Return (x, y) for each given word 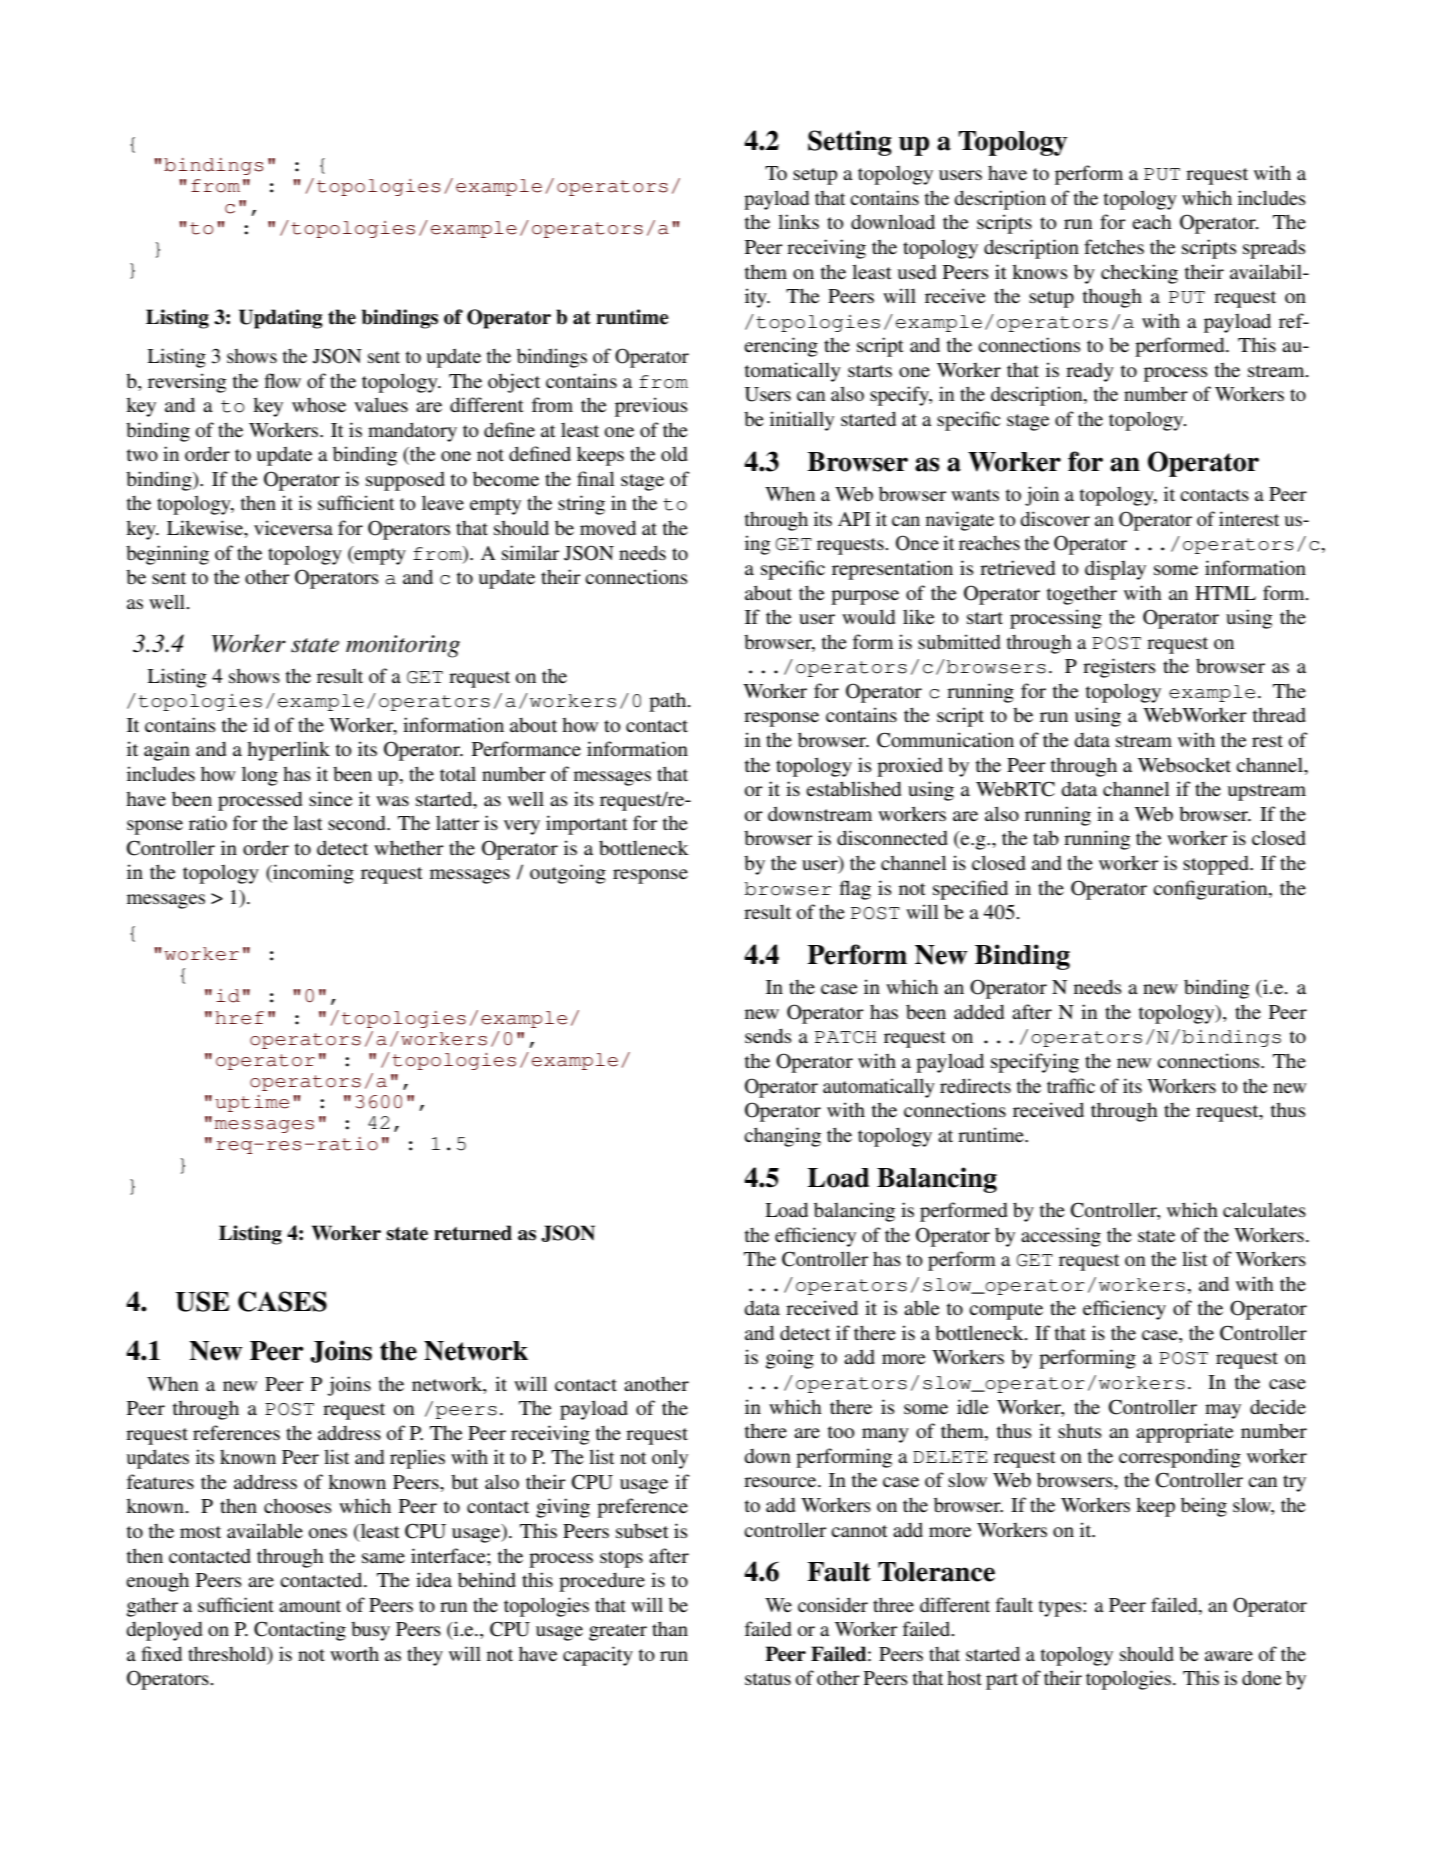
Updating (281, 319)
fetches (1114, 246)
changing (782, 1137)
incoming (312, 874)
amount (310, 1606)
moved (608, 527)
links (798, 221)
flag (855, 890)
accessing (1061, 1237)
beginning (167, 555)
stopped (1217, 865)
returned (473, 1233)
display (1115, 570)
